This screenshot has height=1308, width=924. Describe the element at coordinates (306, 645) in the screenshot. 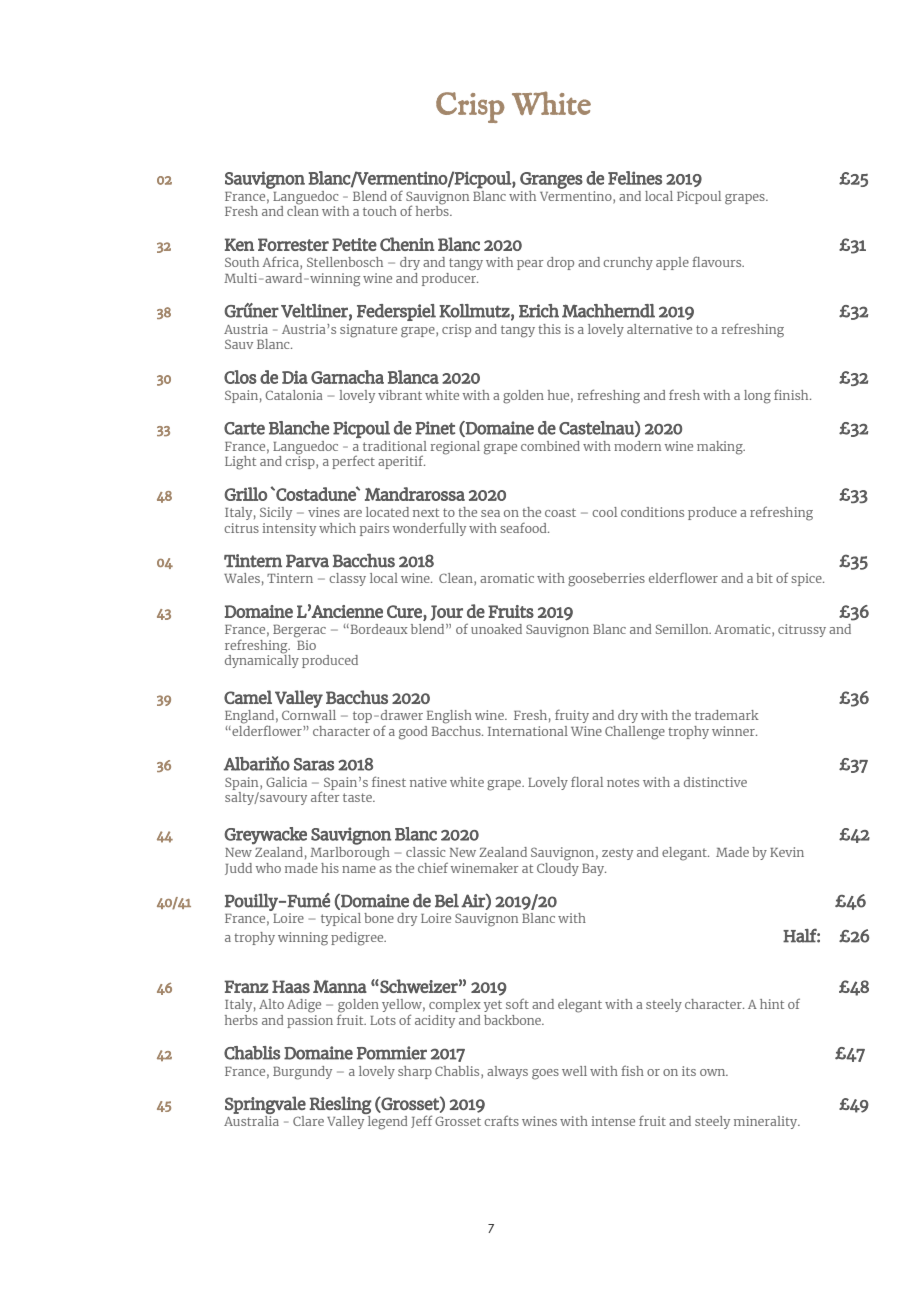

I see `Bio` at that location.
